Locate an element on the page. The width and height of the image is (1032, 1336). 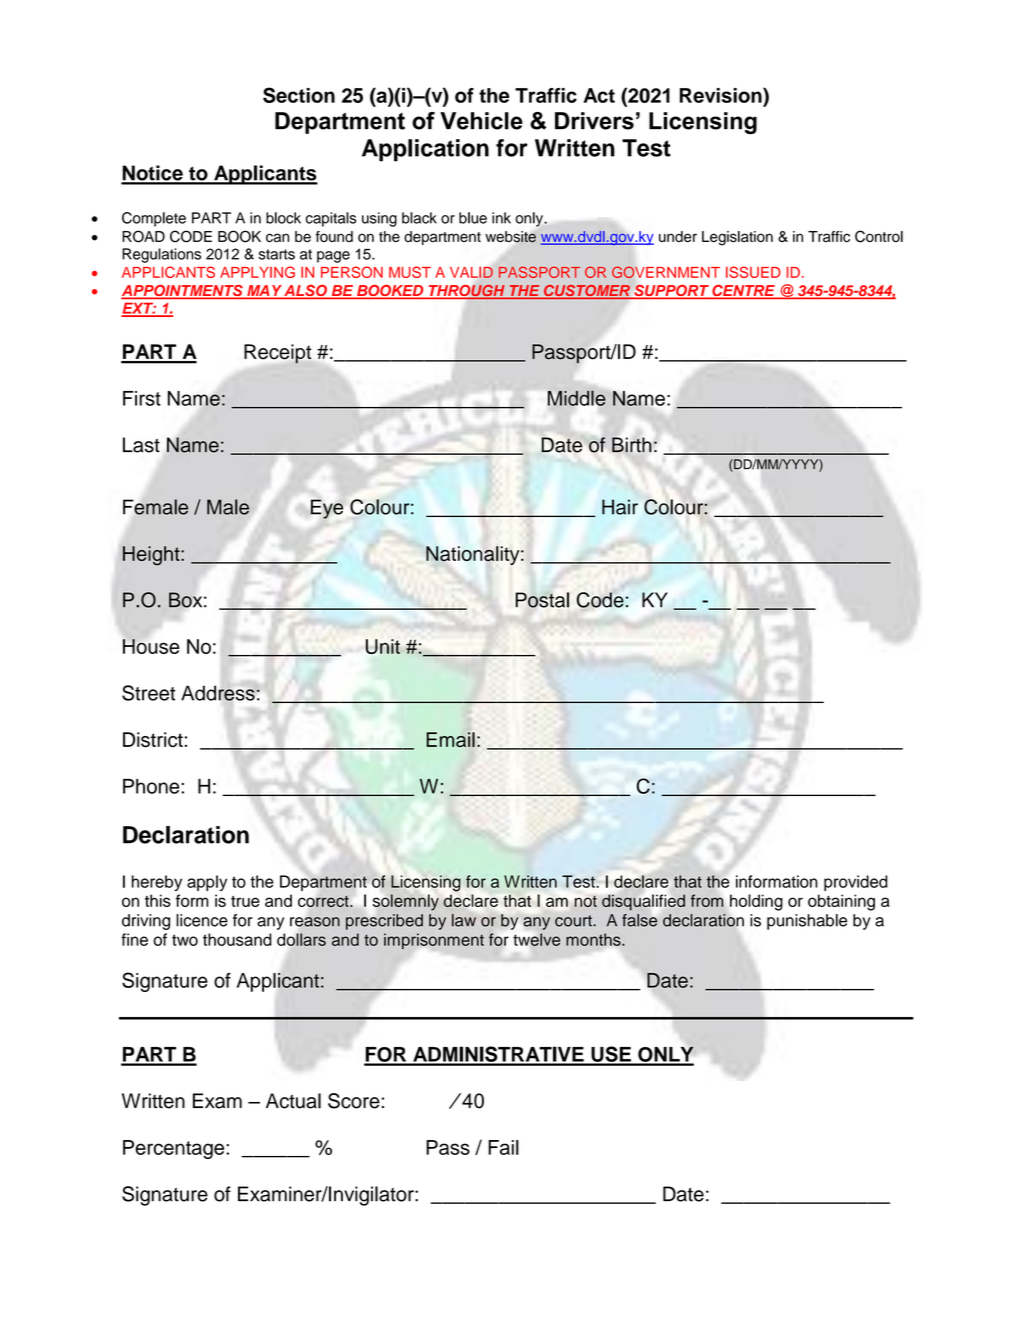
Section is located at coordinates (299, 95).
